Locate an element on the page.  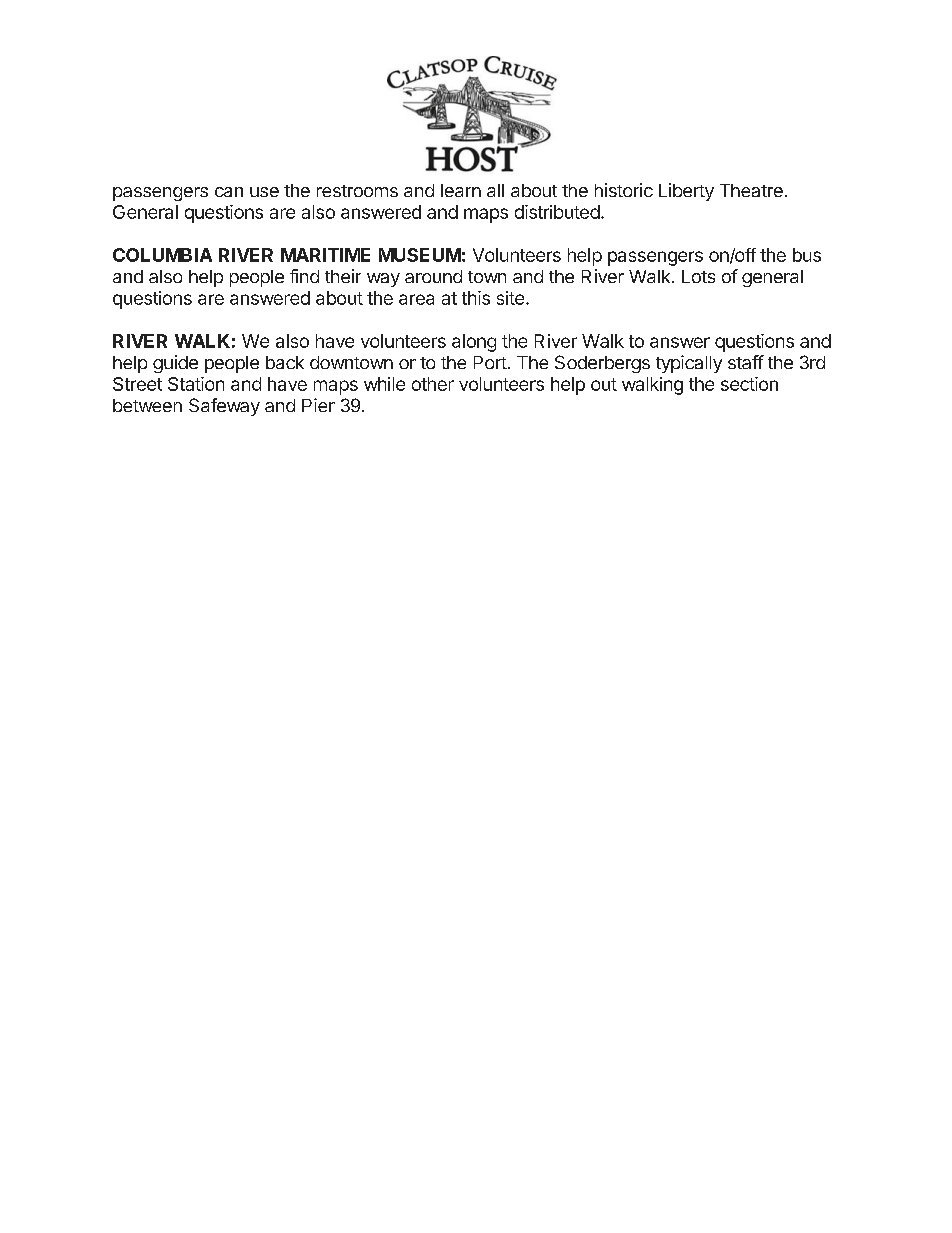
COLUMBIA is located at coordinates (162, 255).
